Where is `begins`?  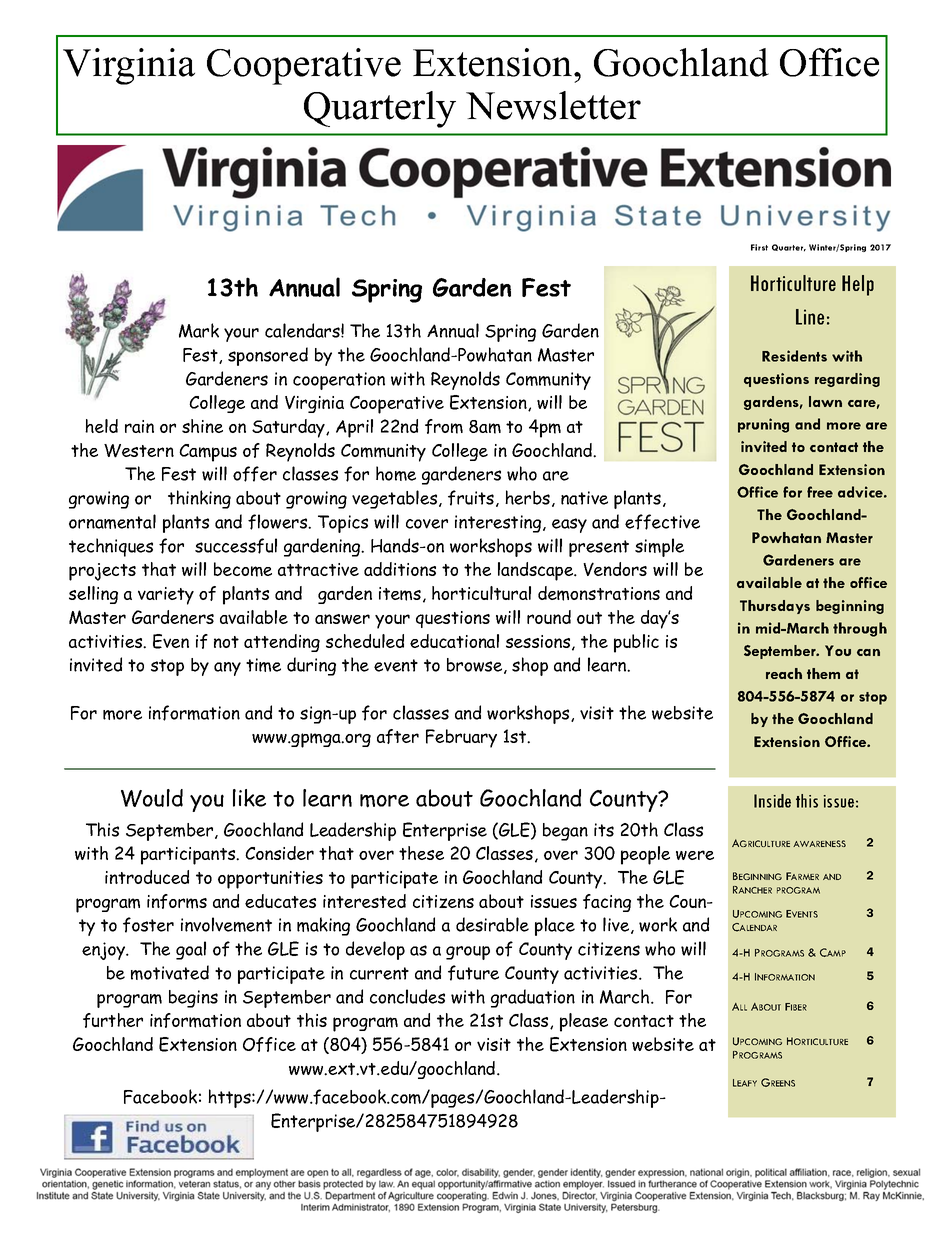 begins is located at coordinates (193, 999).
